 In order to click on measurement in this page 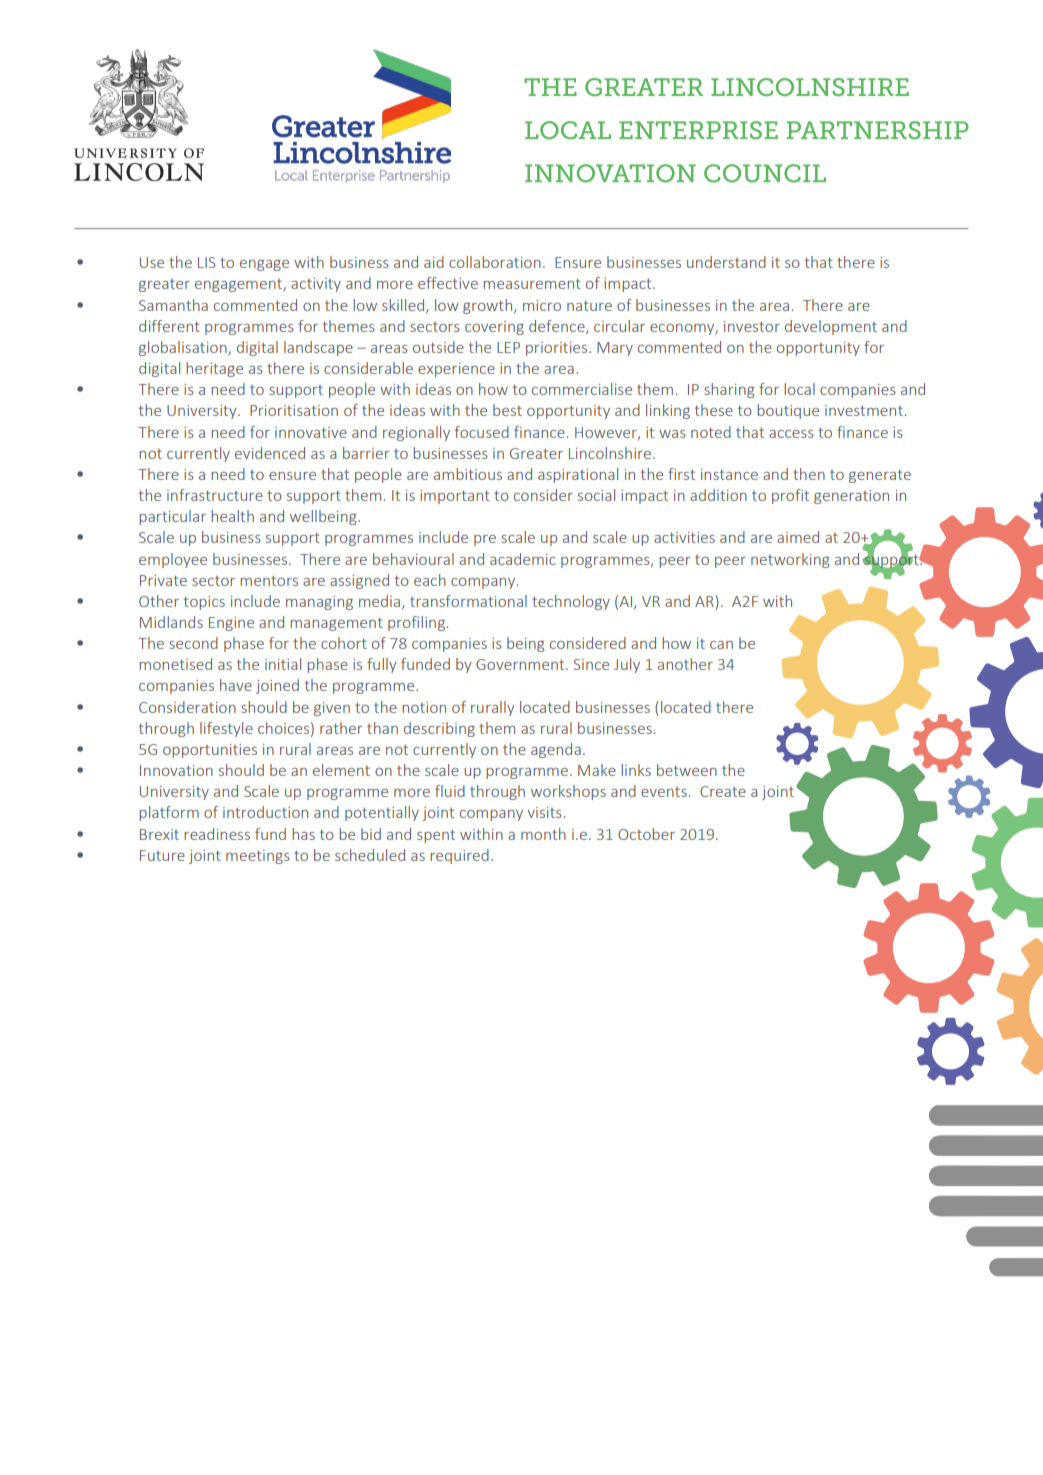, I will do `click(532, 283)`.
